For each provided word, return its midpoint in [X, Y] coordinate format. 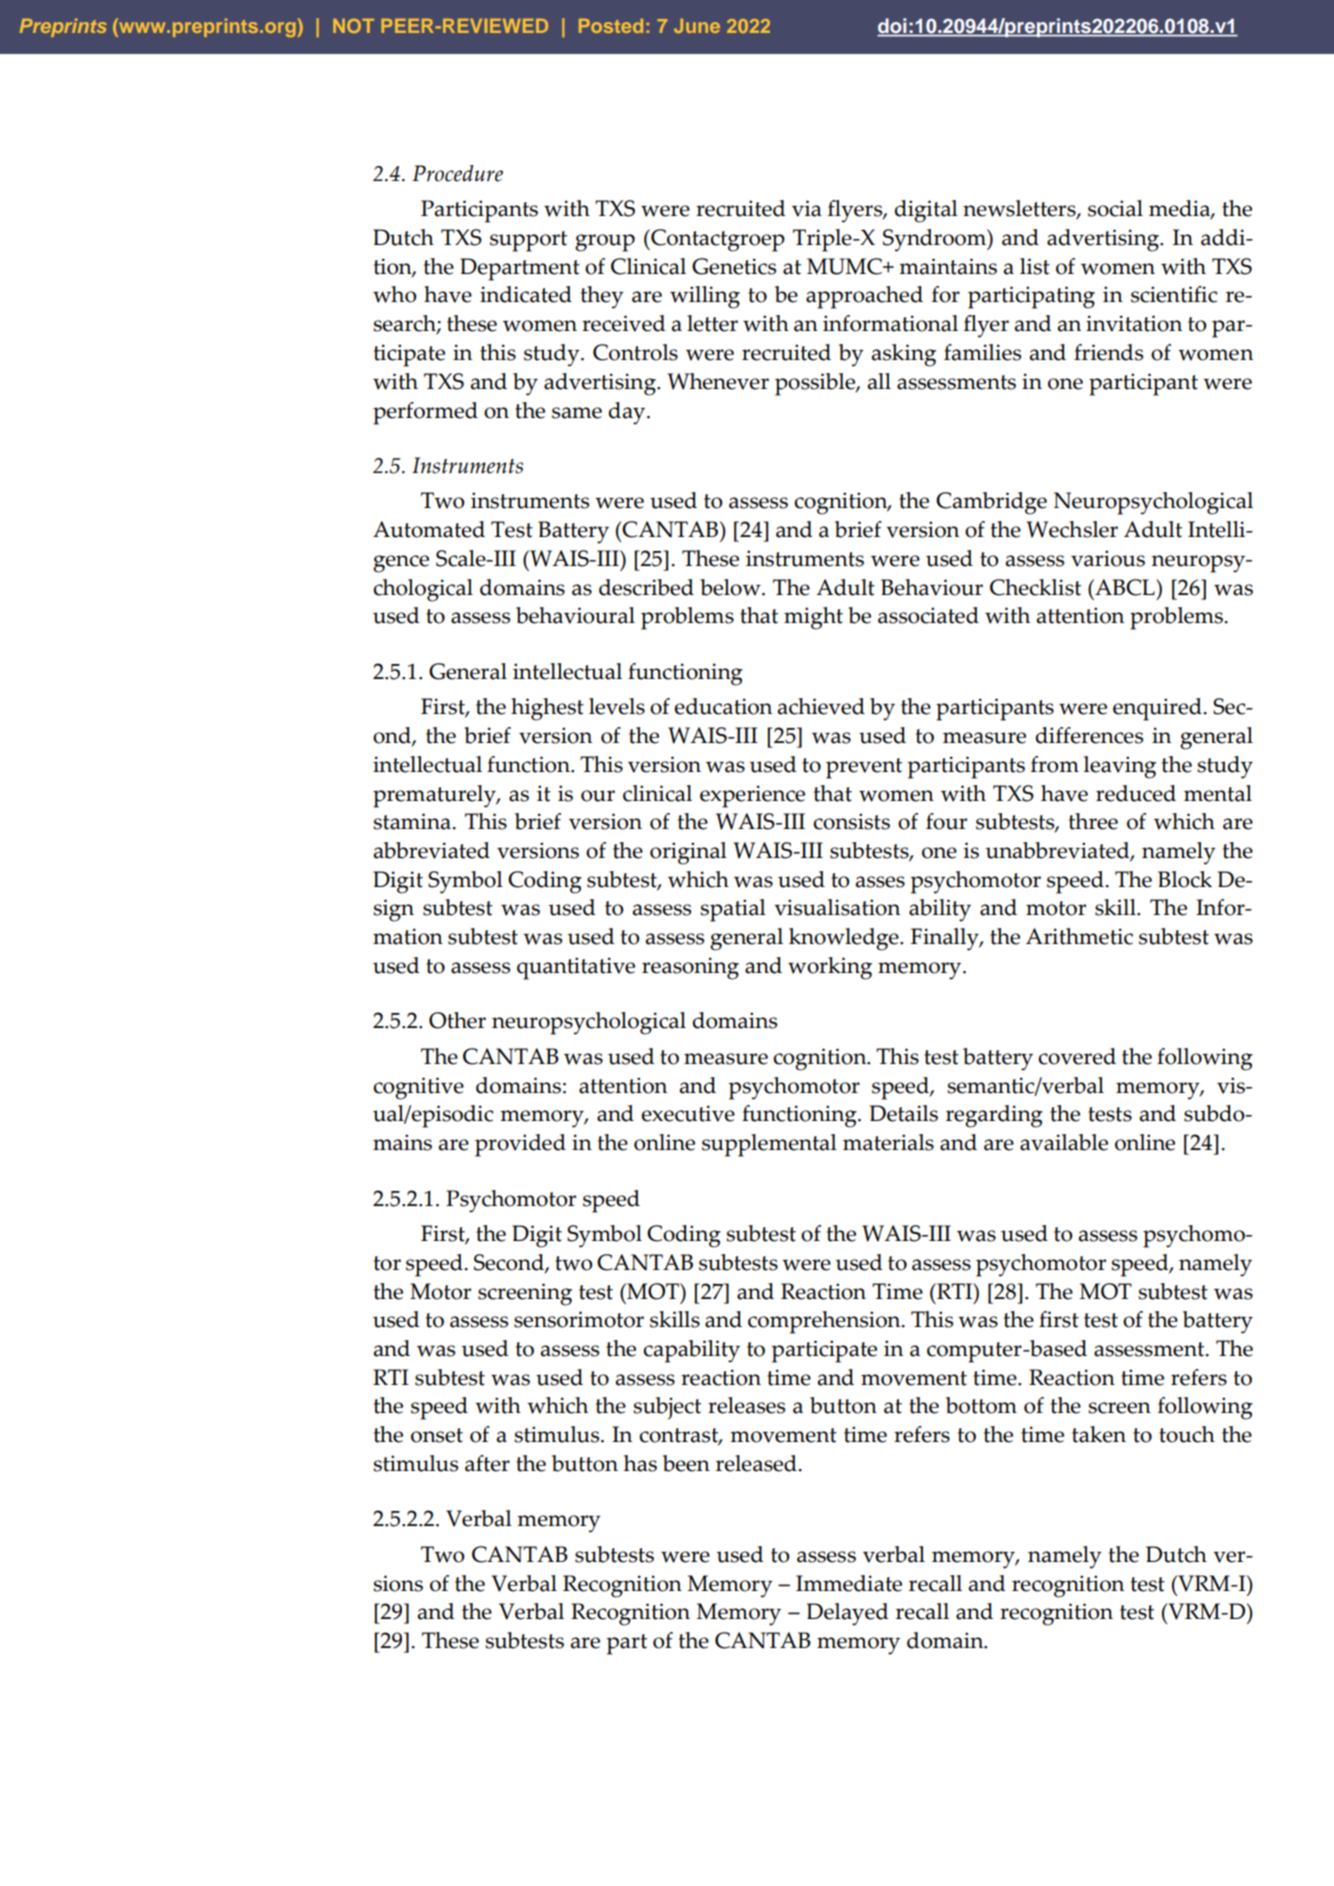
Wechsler [1072, 529]
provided [520, 1145]
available [1064, 1142]
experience [752, 796]
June [697, 26]
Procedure [457, 173]
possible [816, 384]
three [1093, 821]
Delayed [848, 1614]
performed [425, 413]
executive [688, 1113]
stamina [413, 821]
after [487, 1463]
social [1115, 208]
